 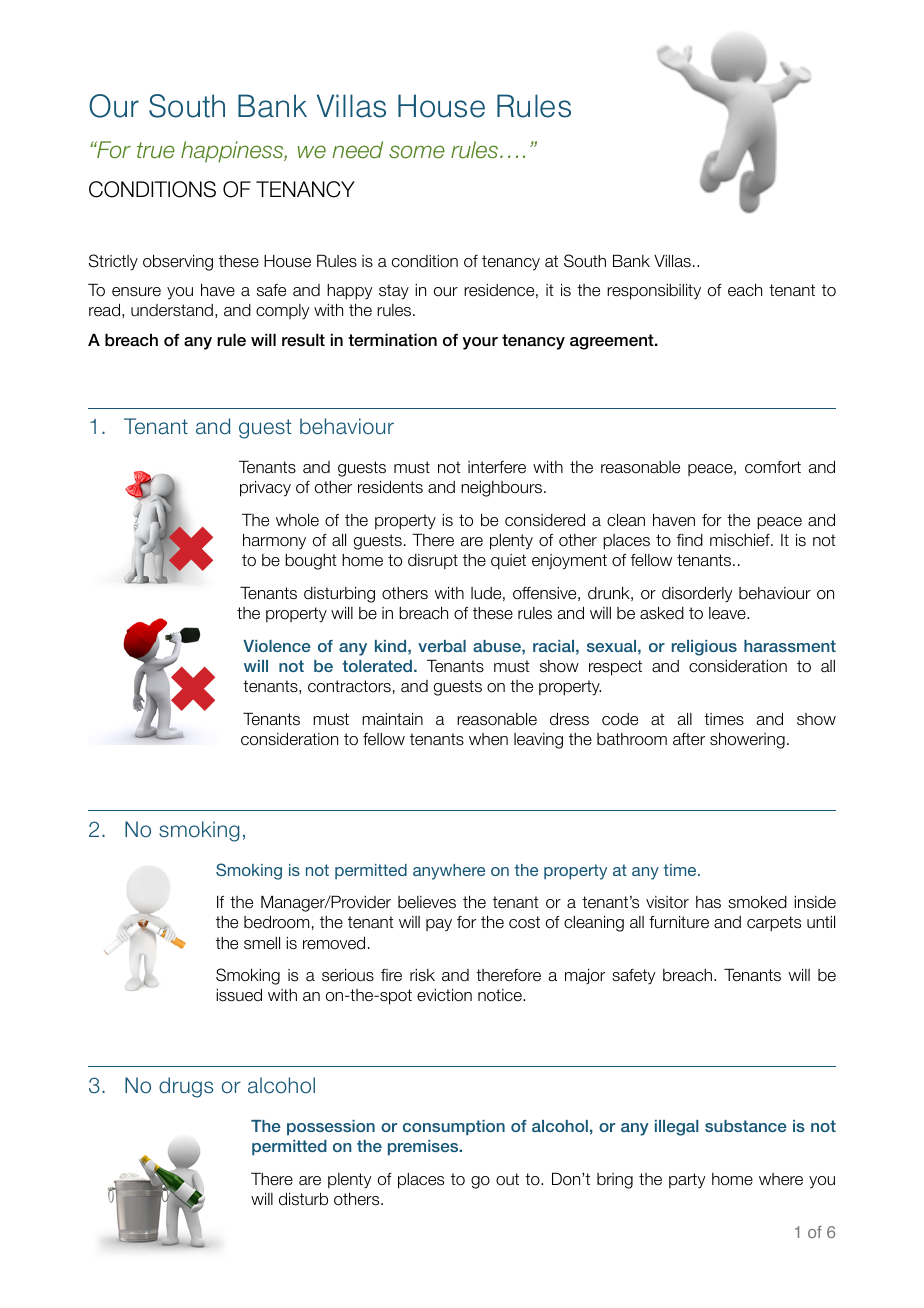 What do you see at coordinates (654, 291) in the screenshot?
I see `responsibility` at bounding box center [654, 291].
